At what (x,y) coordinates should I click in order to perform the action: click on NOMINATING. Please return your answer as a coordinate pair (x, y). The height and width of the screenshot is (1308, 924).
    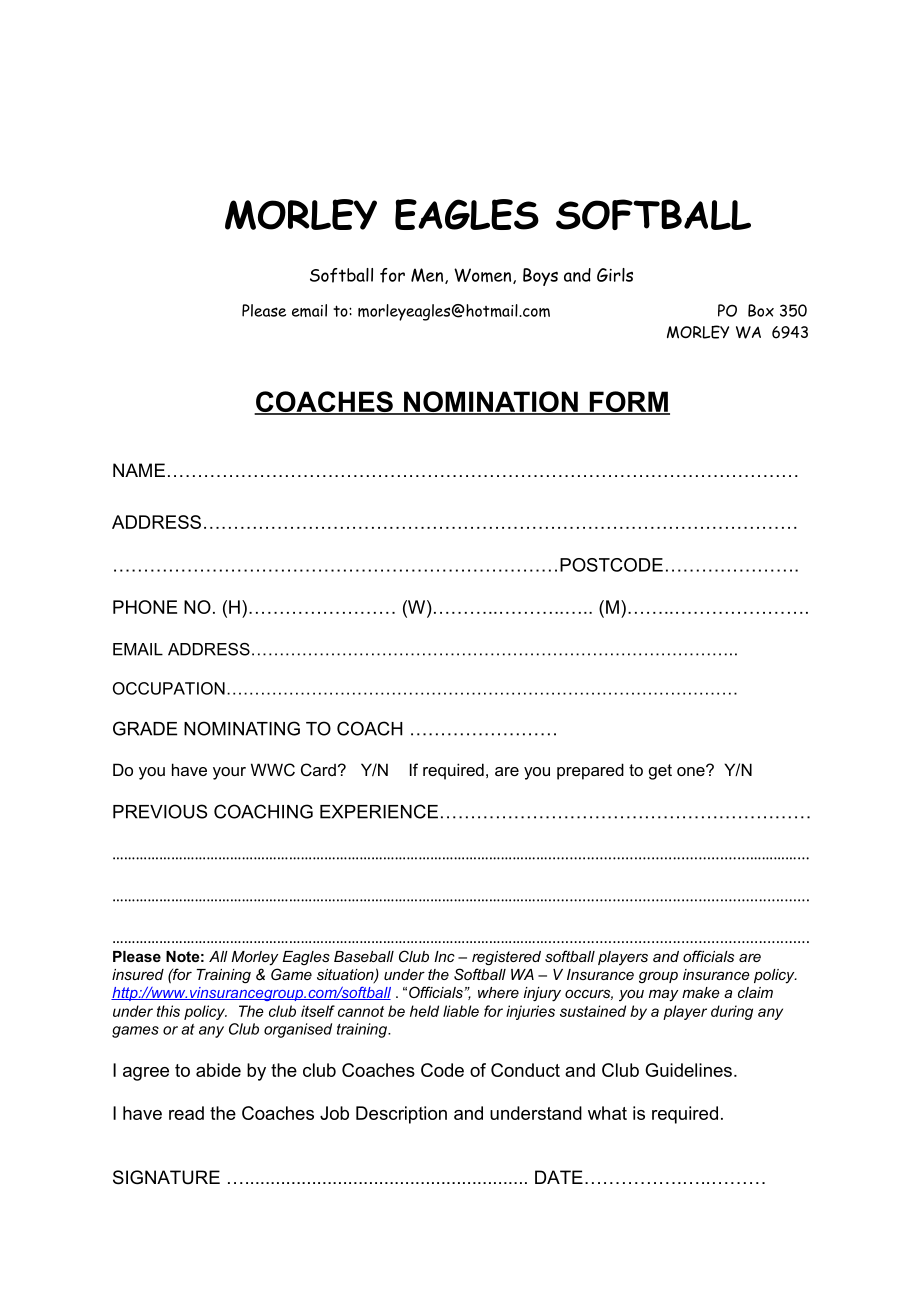
    Looking at the image, I should click on (242, 728).
